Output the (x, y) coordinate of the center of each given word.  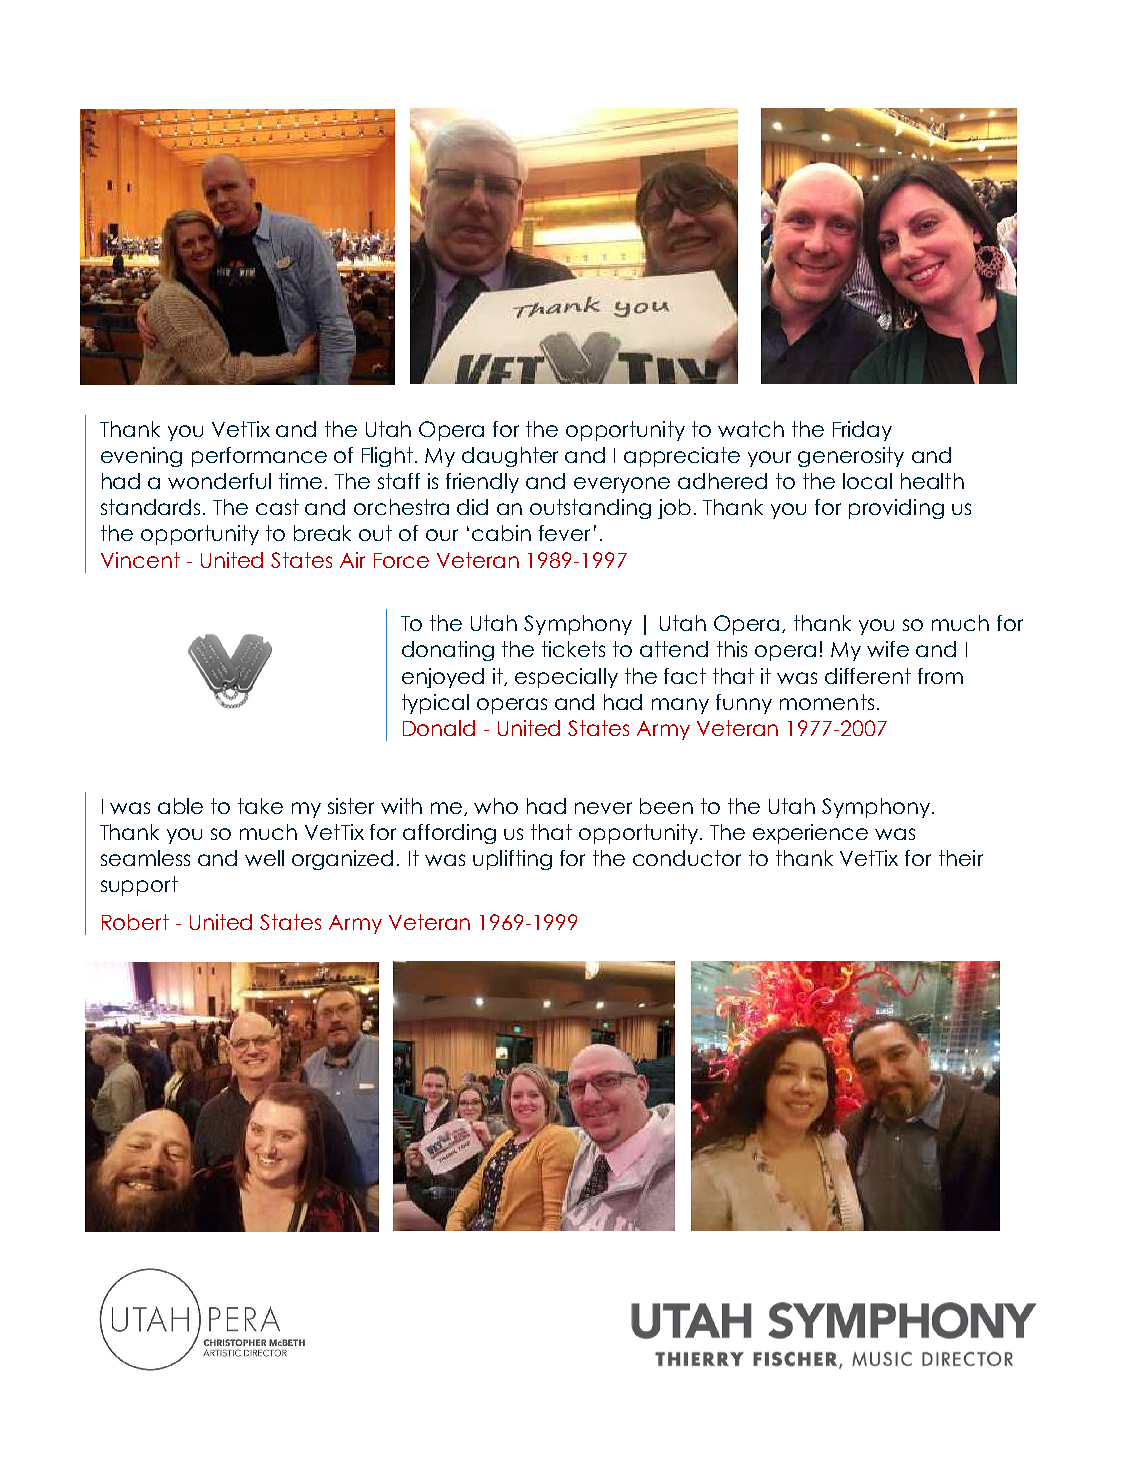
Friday (862, 431)
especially (566, 678)
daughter (510, 457)
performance (259, 457)
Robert (135, 922)
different (868, 676)
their (961, 858)
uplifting (512, 860)
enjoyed (443, 678)
